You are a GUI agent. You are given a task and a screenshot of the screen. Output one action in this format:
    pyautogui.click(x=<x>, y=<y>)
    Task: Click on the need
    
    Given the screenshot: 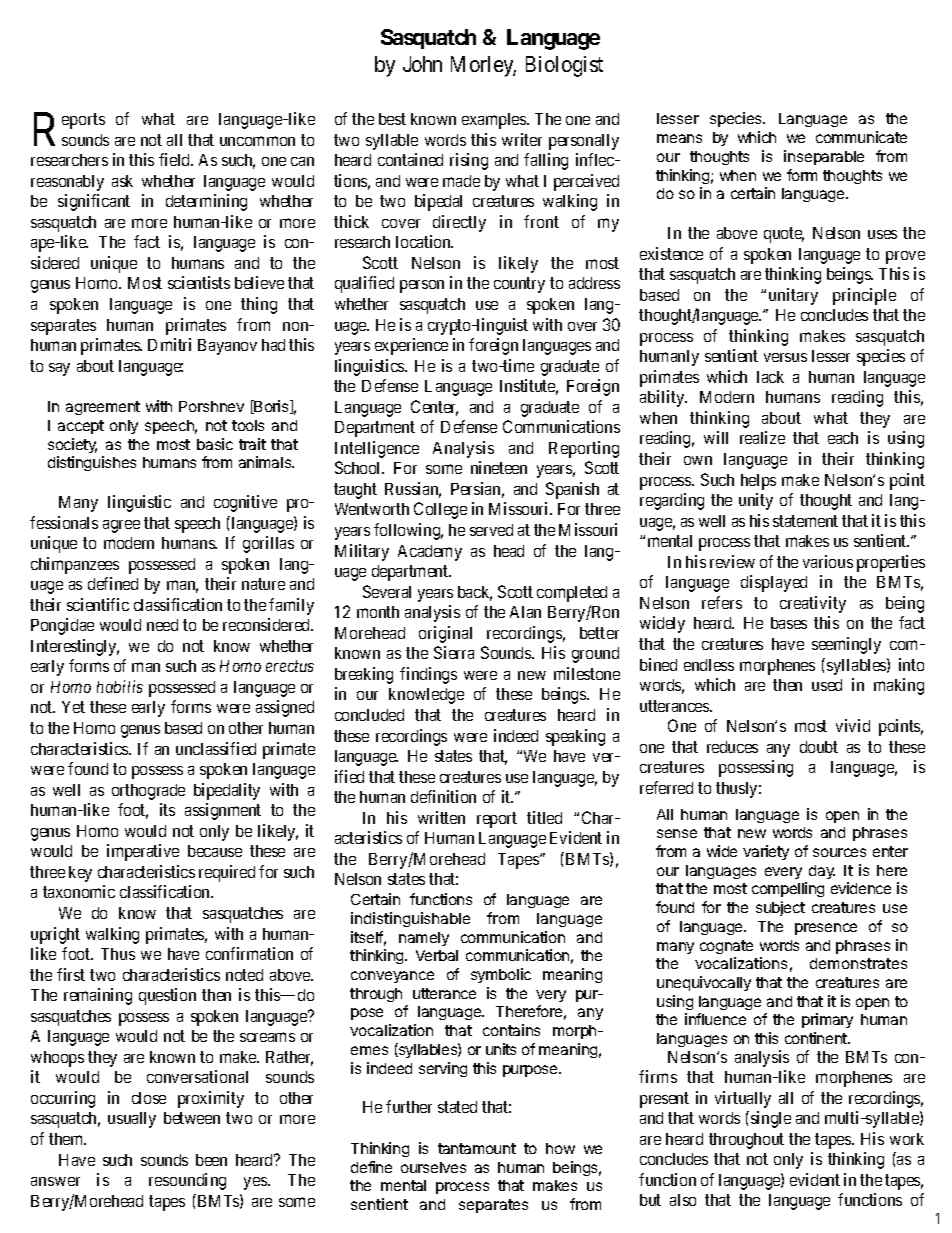 What is the action you would take?
    pyautogui.click(x=162, y=625)
